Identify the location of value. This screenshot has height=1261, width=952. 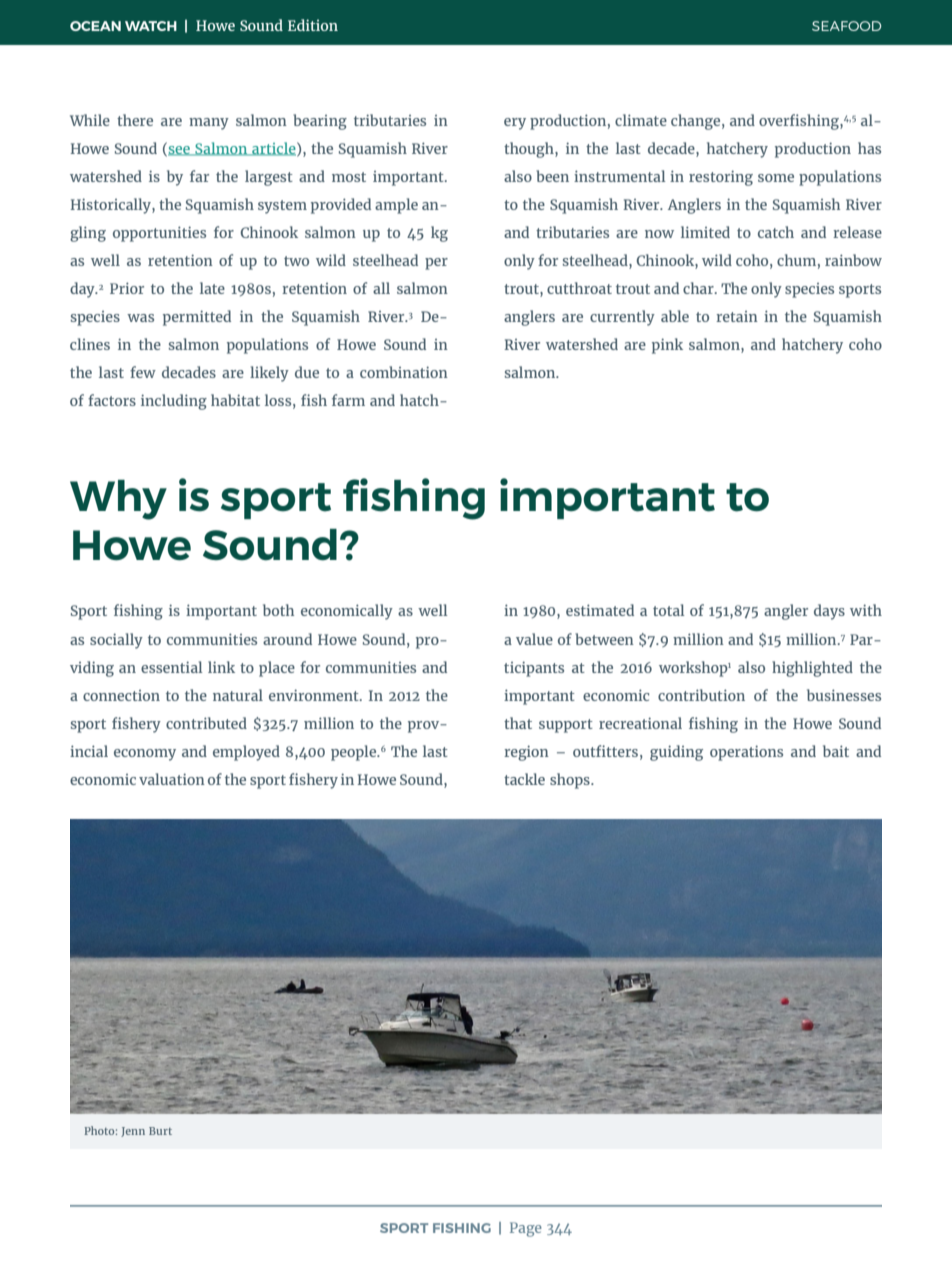
(534, 639).
